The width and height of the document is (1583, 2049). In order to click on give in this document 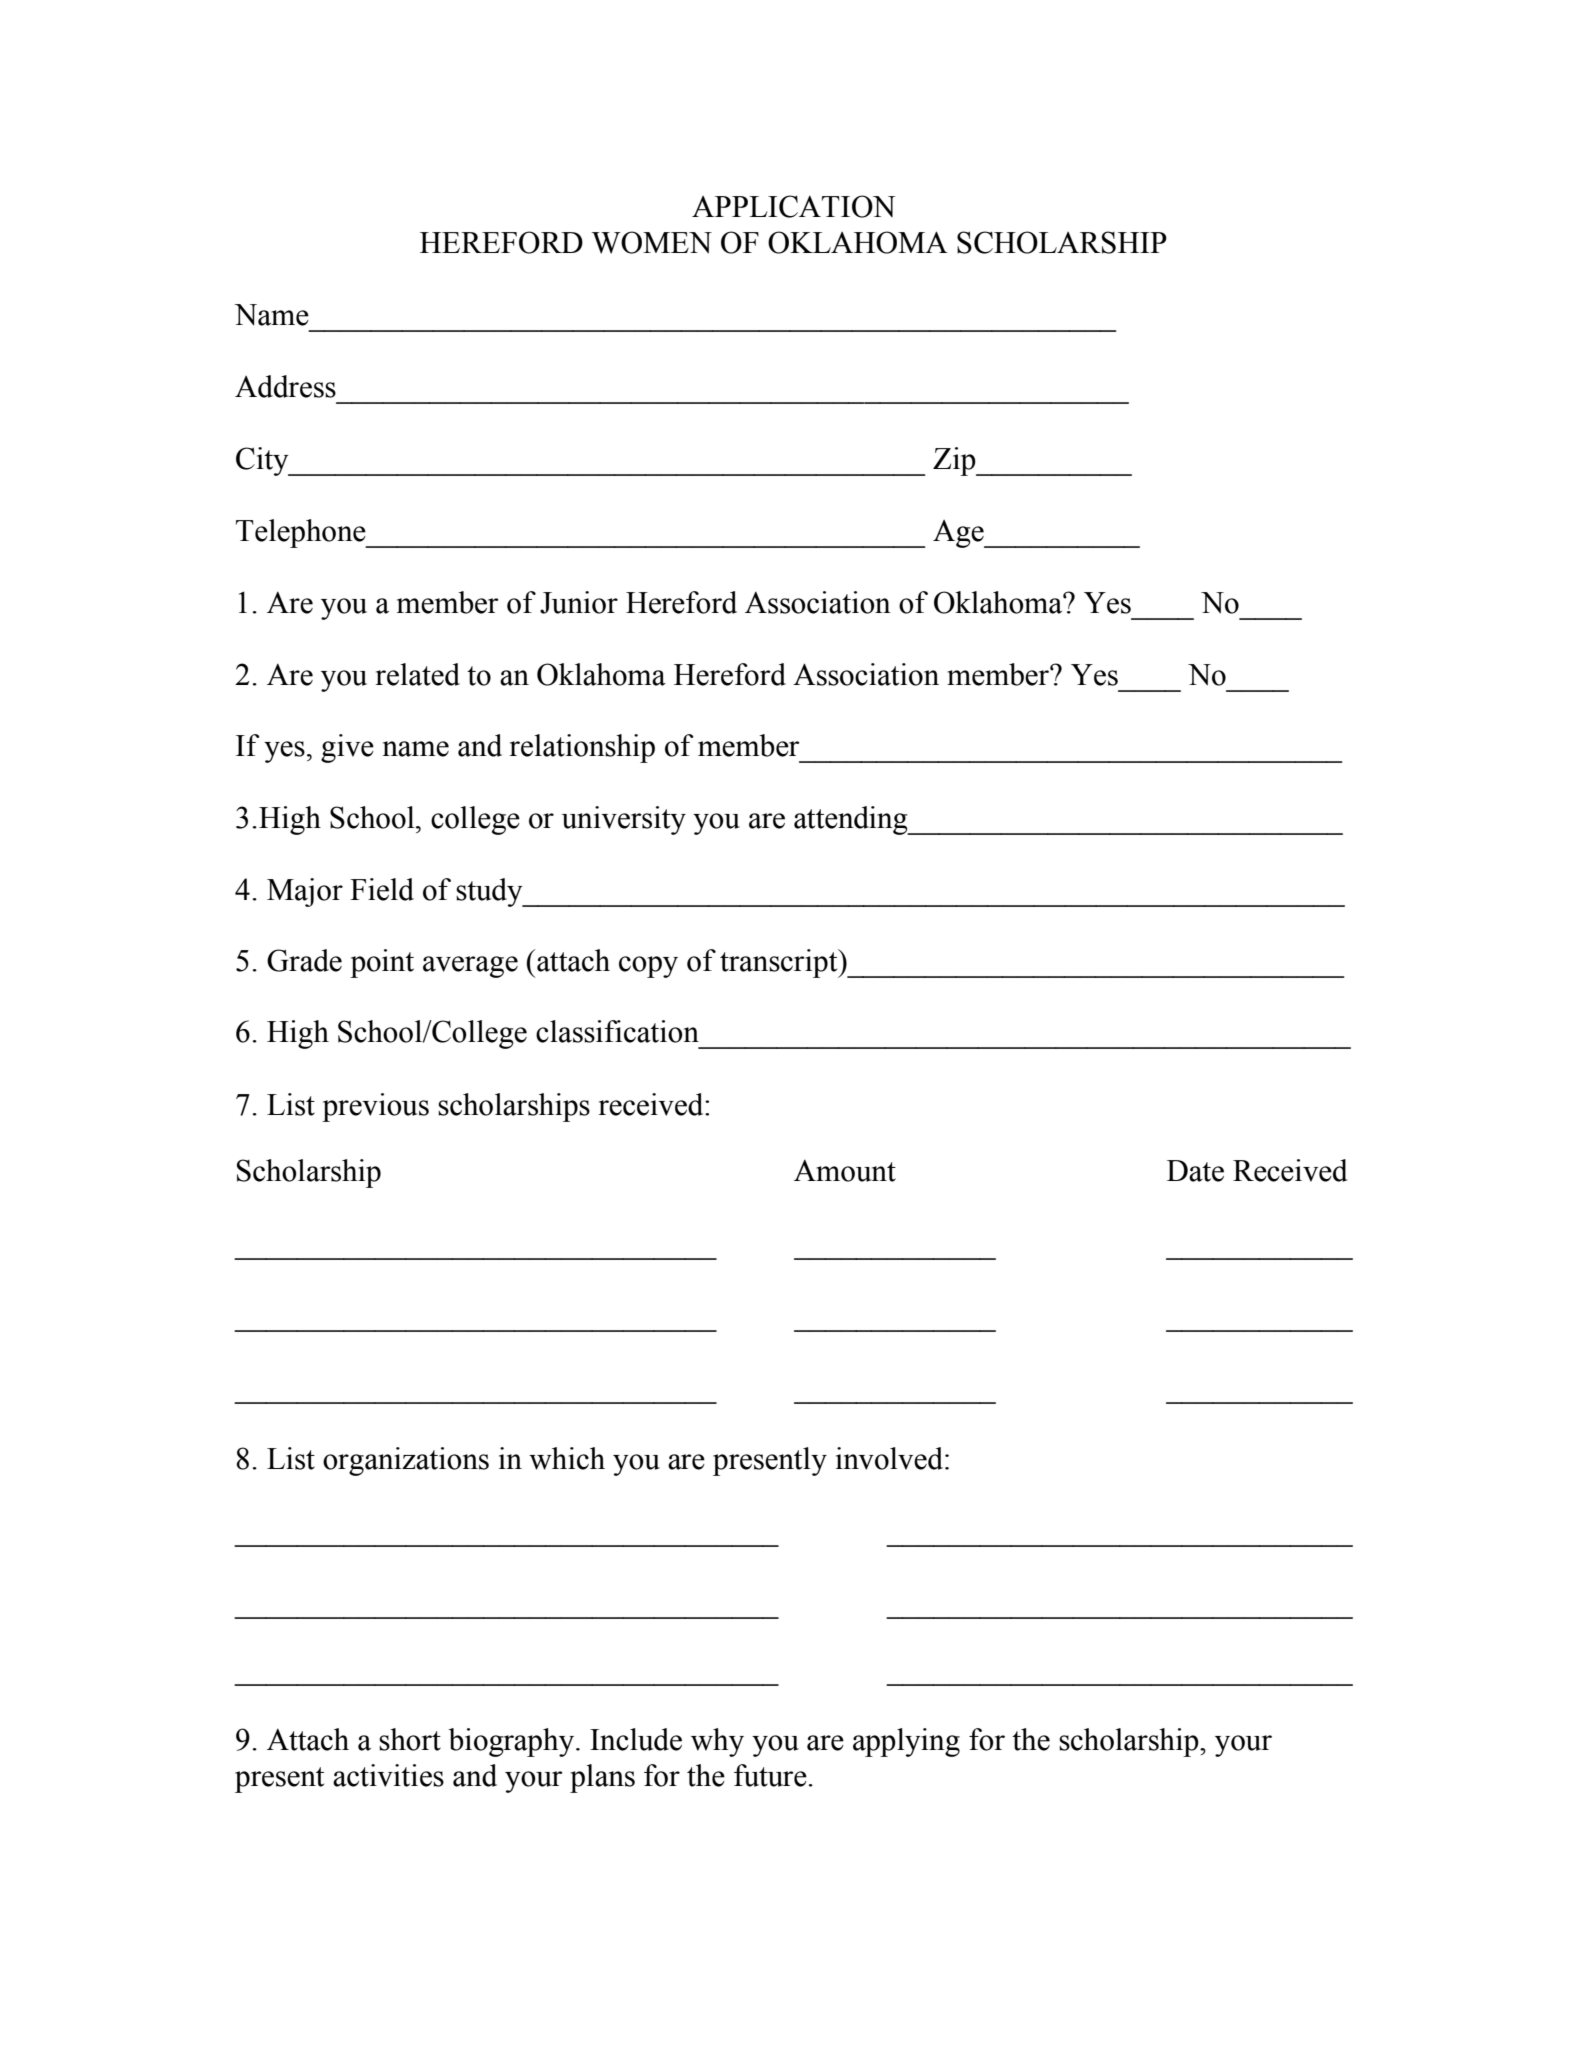, I will do `click(347, 748)`.
